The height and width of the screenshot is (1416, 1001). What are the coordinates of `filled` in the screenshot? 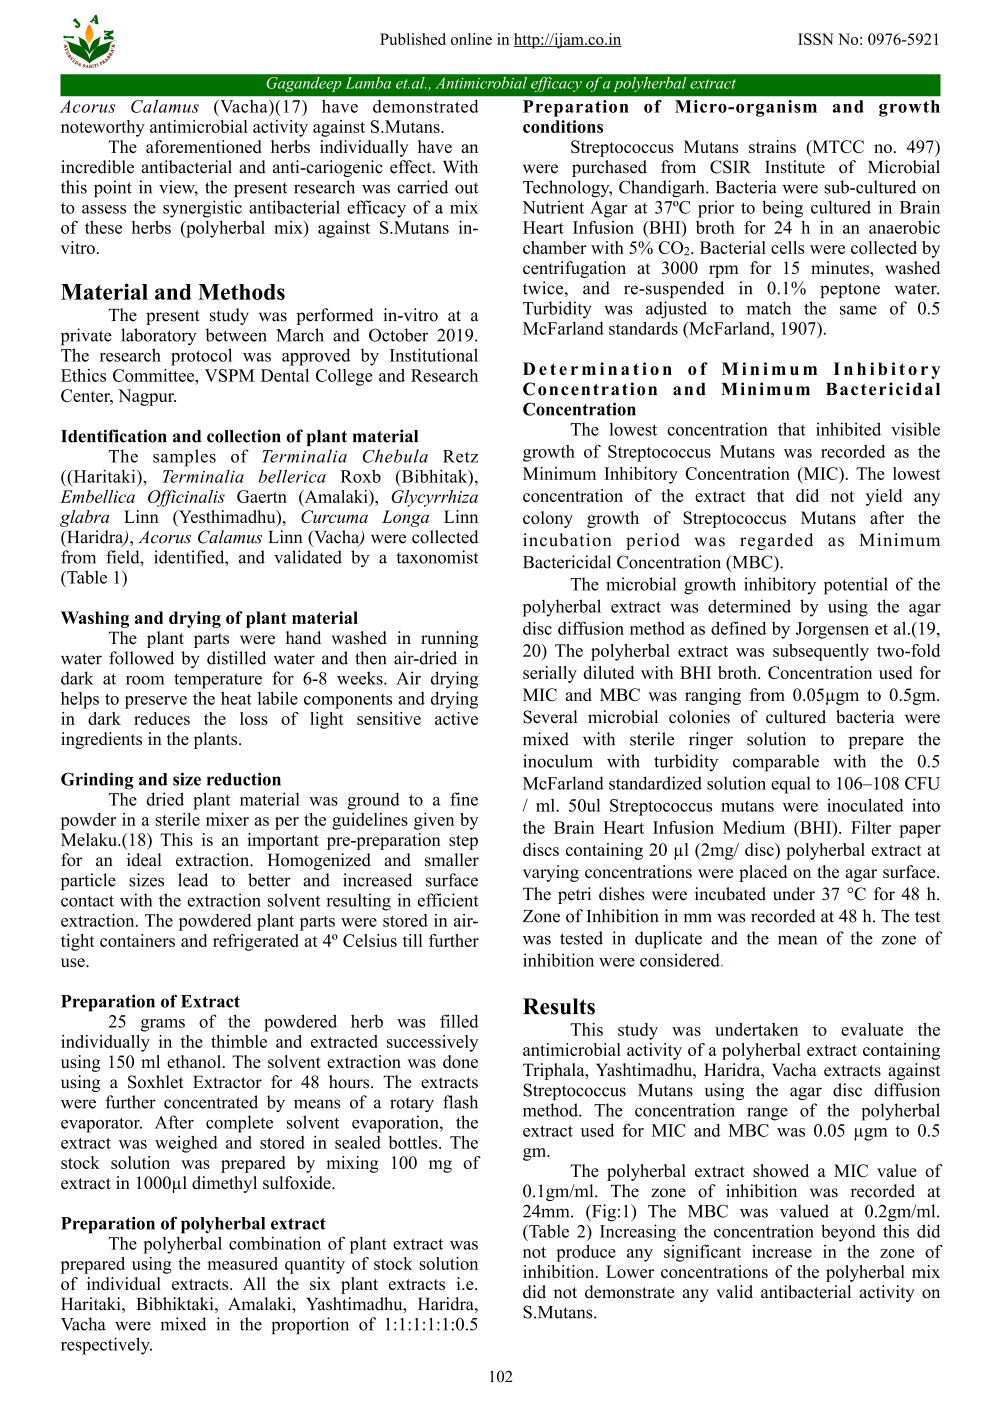 It's located at (459, 1021).
